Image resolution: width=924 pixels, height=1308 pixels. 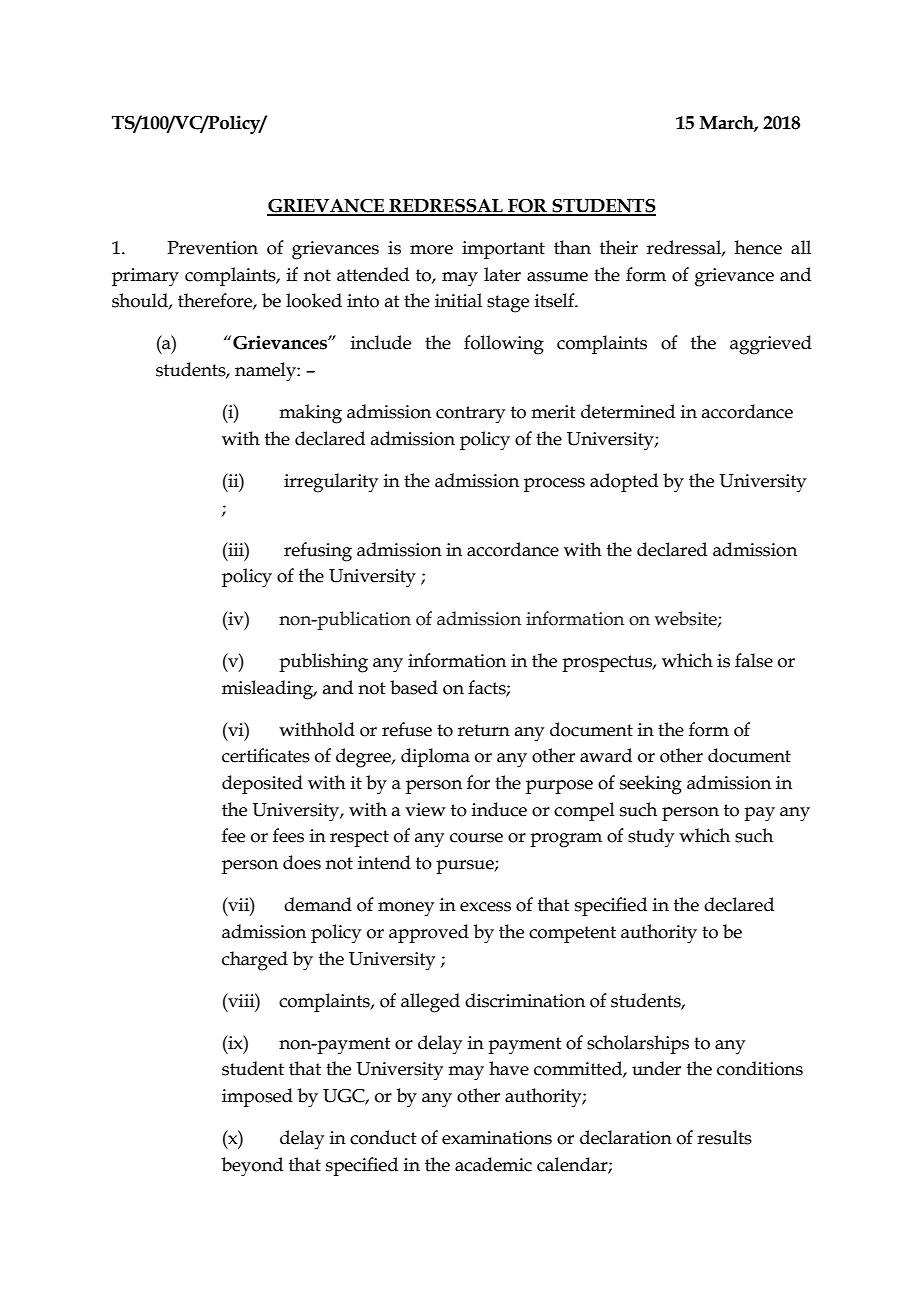 I want to click on return, so click(x=484, y=730).
